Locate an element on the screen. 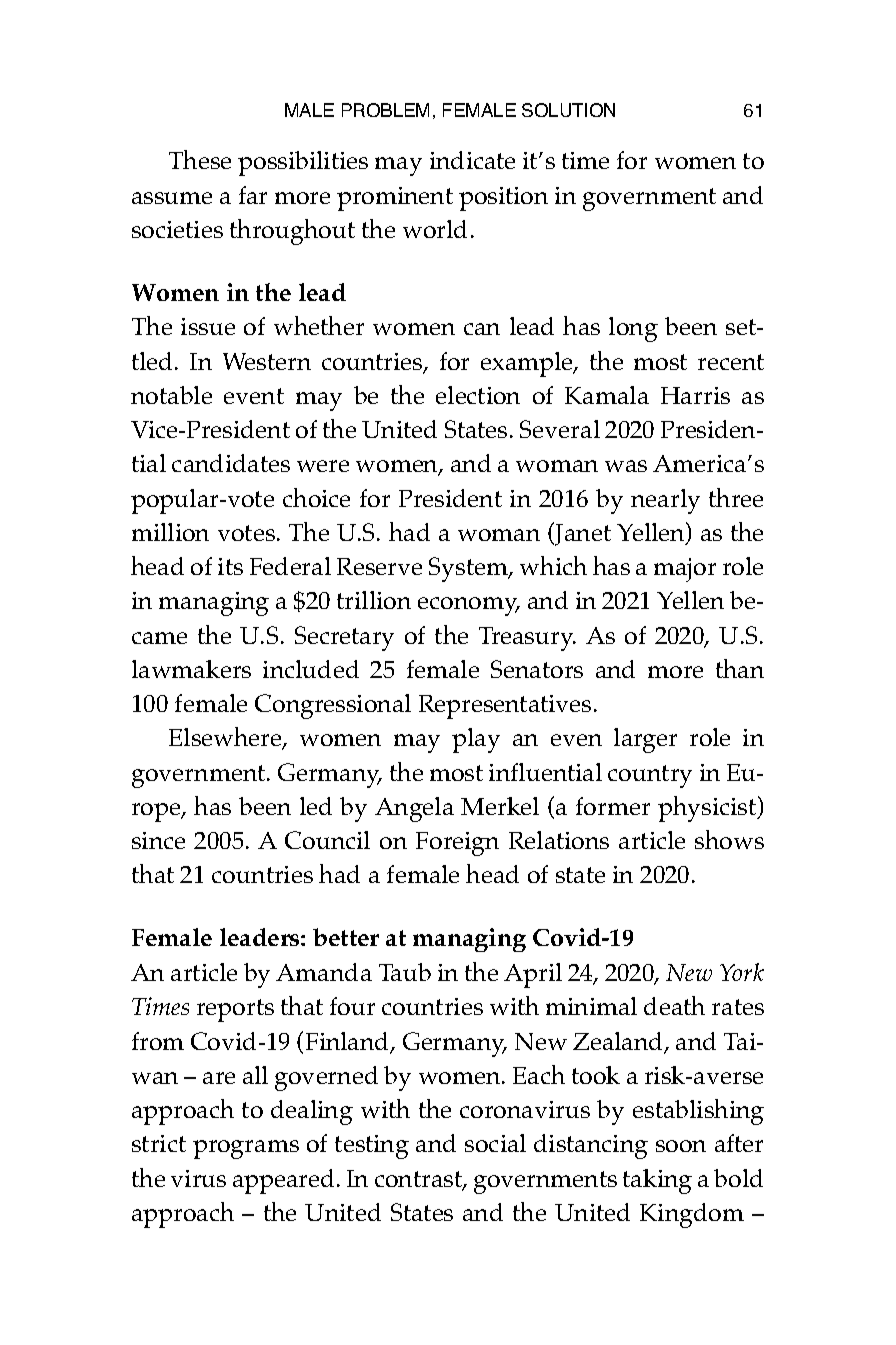  SOLUTION is located at coordinates (568, 110).
